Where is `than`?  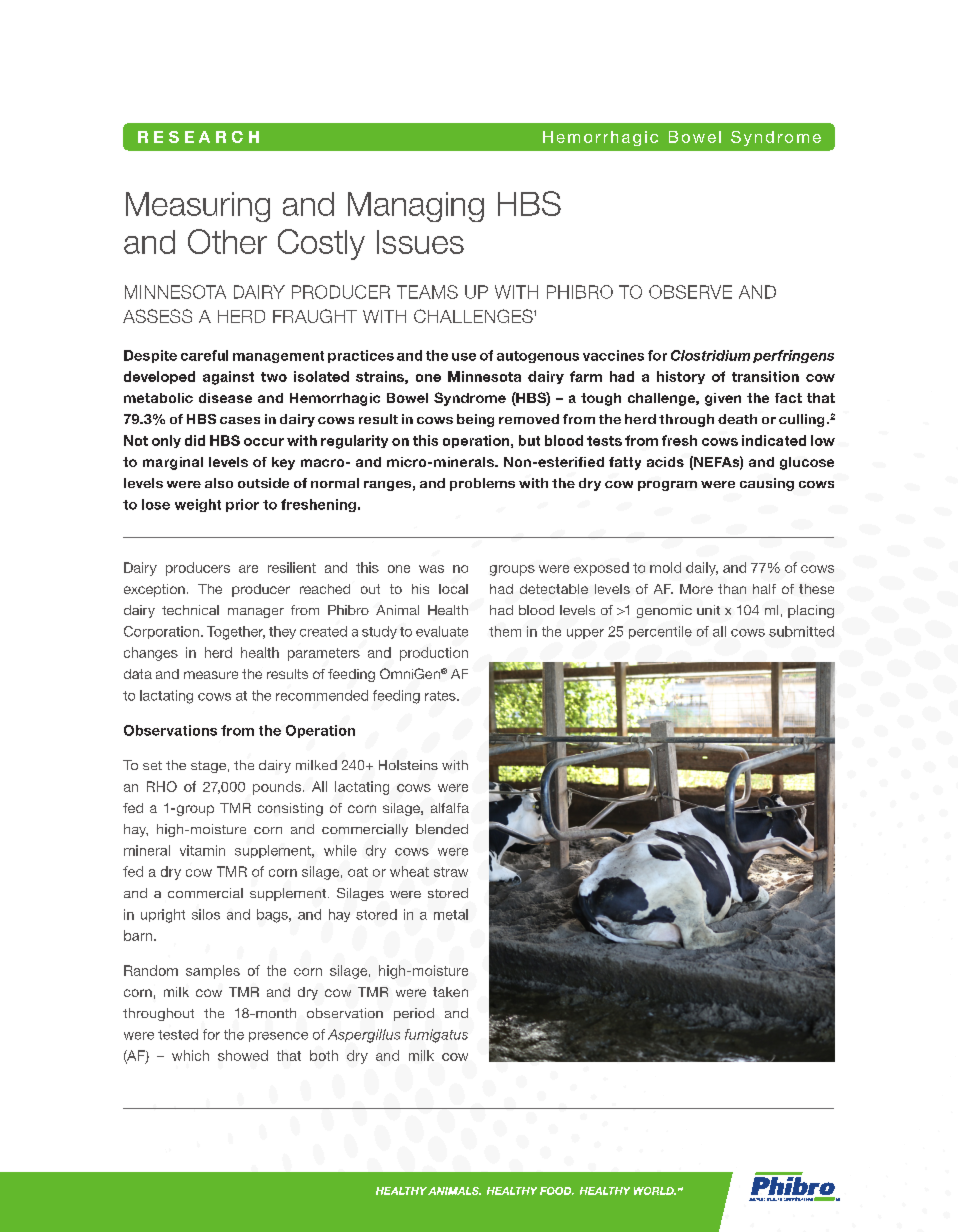
than is located at coordinates (732, 589).
